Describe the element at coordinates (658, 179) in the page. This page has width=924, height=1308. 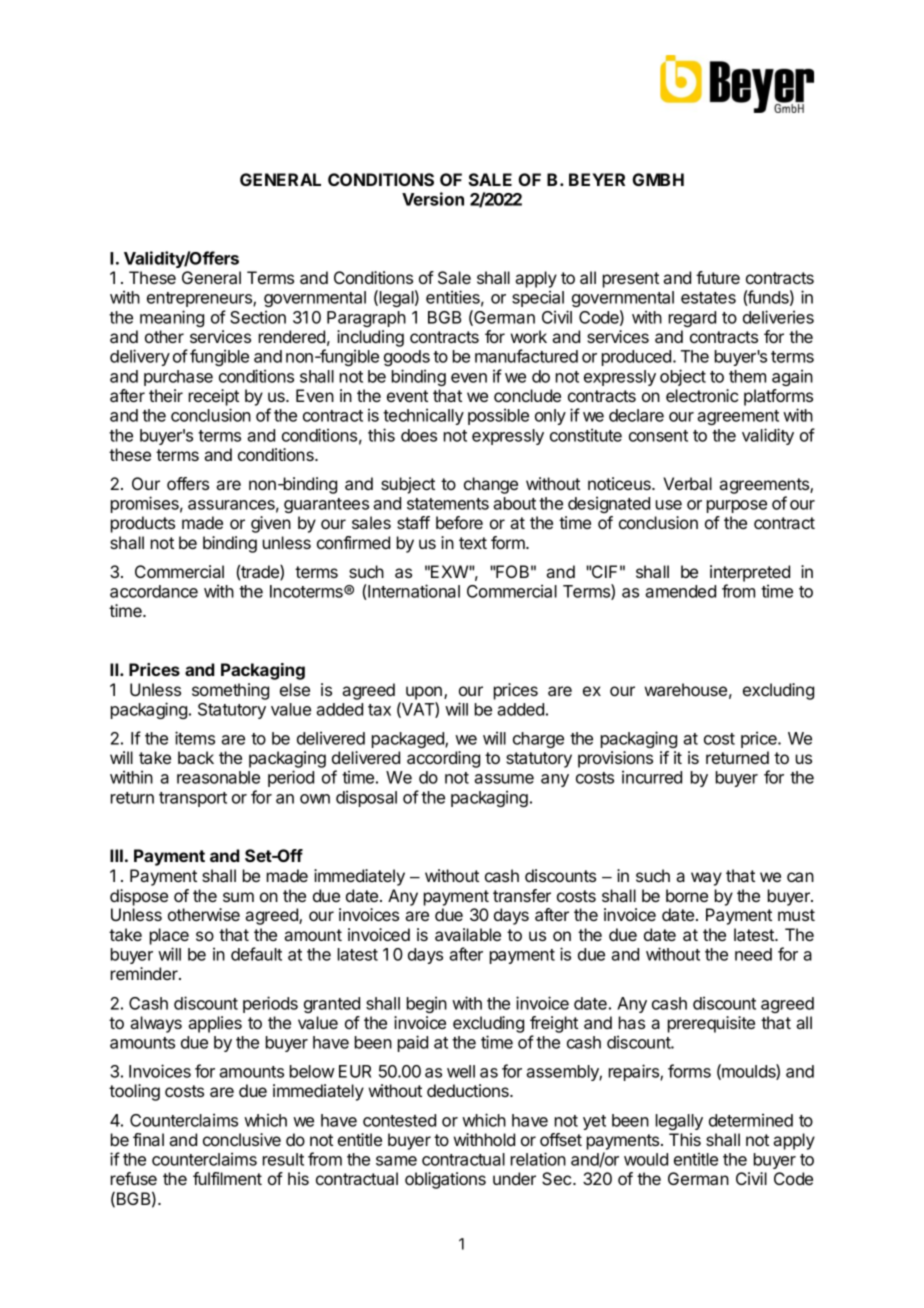
I see `GMBH` at that location.
